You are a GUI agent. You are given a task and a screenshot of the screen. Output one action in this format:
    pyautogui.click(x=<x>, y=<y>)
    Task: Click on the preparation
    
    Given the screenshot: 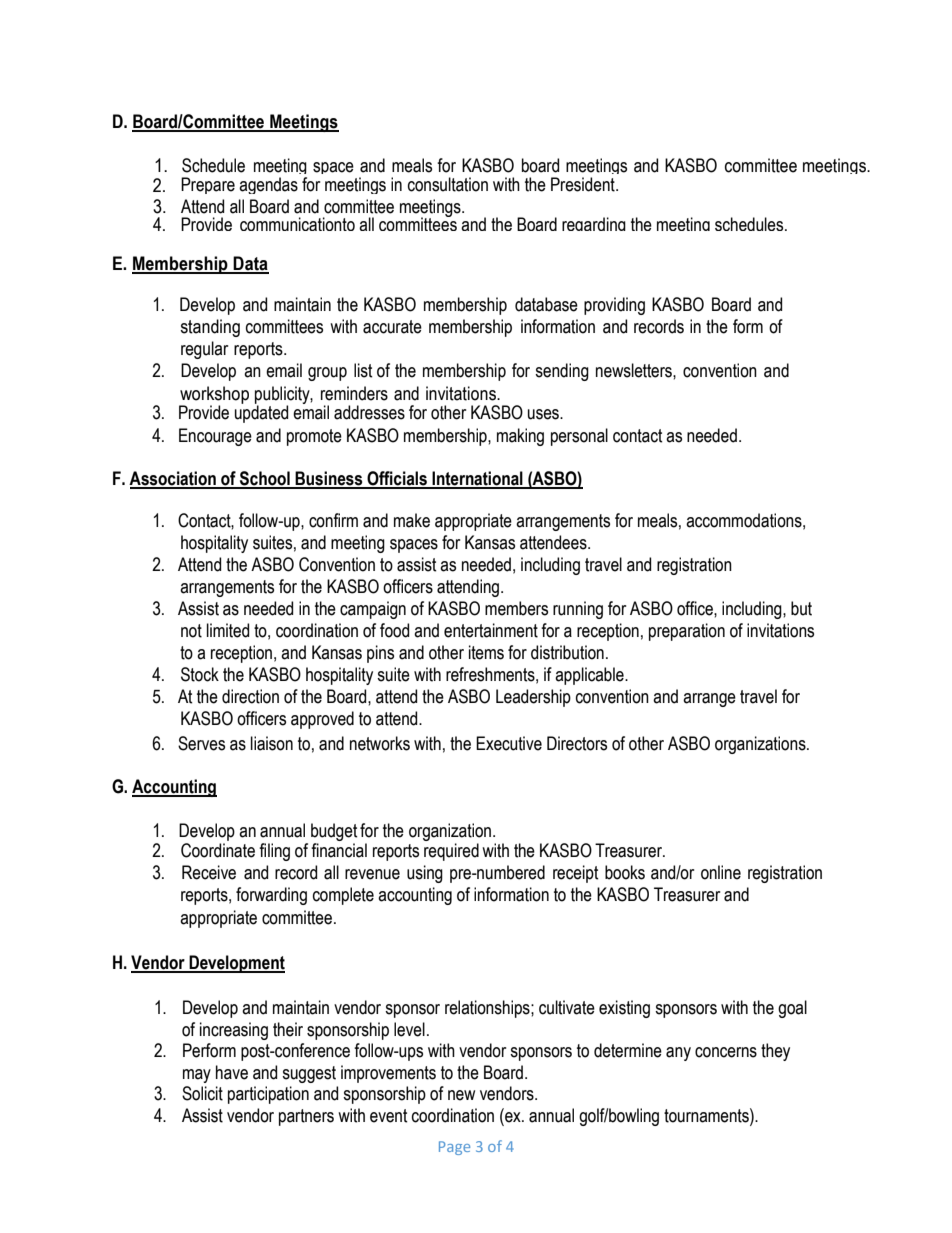 What is the action you would take?
    pyautogui.click(x=687, y=632)
